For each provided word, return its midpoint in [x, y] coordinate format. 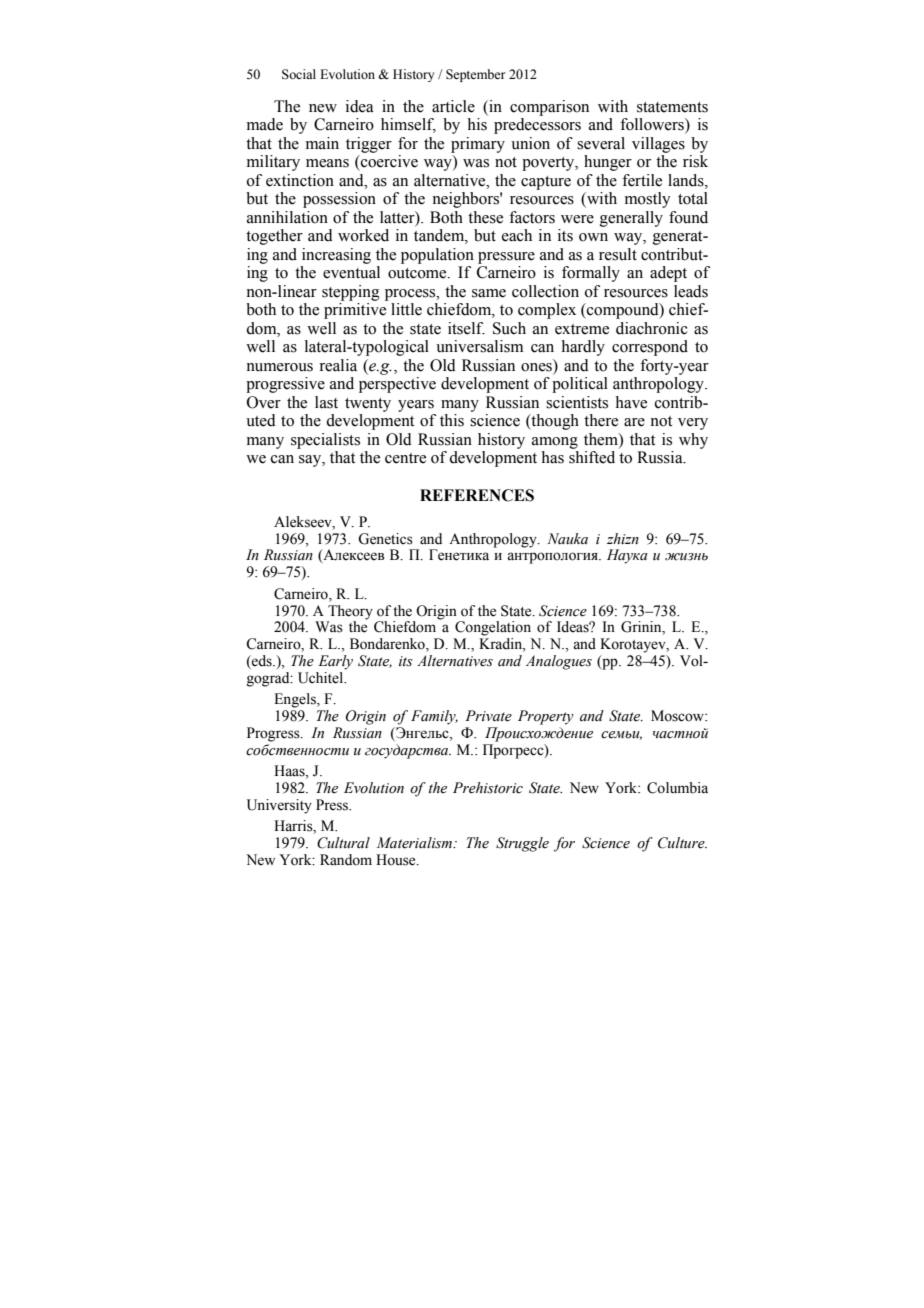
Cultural [343, 843]
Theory [350, 612]
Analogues [559, 662]
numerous [279, 367]
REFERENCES [477, 495]
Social [299, 74]
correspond [650, 348]
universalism [479, 346]
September [475, 75]
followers [653, 125]
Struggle [522, 844]
